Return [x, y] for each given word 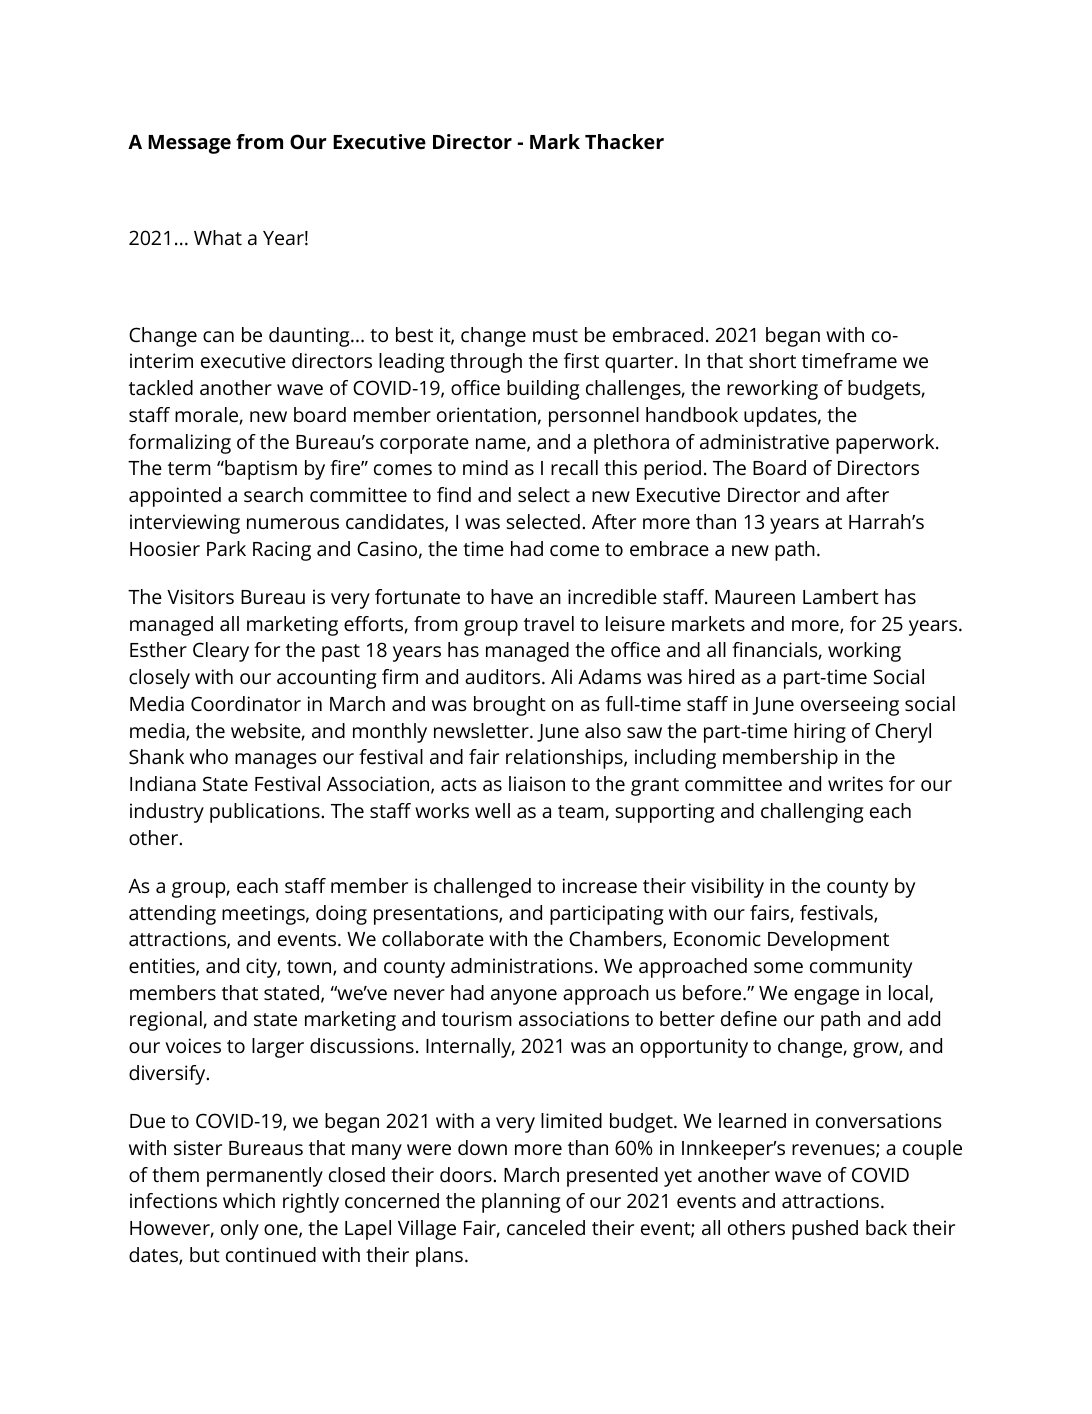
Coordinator [246, 703]
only [240, 1230]
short [772, 360]
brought [510, 706]
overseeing [850, 706]
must [555, 335]
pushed [825, 1230]
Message [189, 144]
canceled [546, 1227]
